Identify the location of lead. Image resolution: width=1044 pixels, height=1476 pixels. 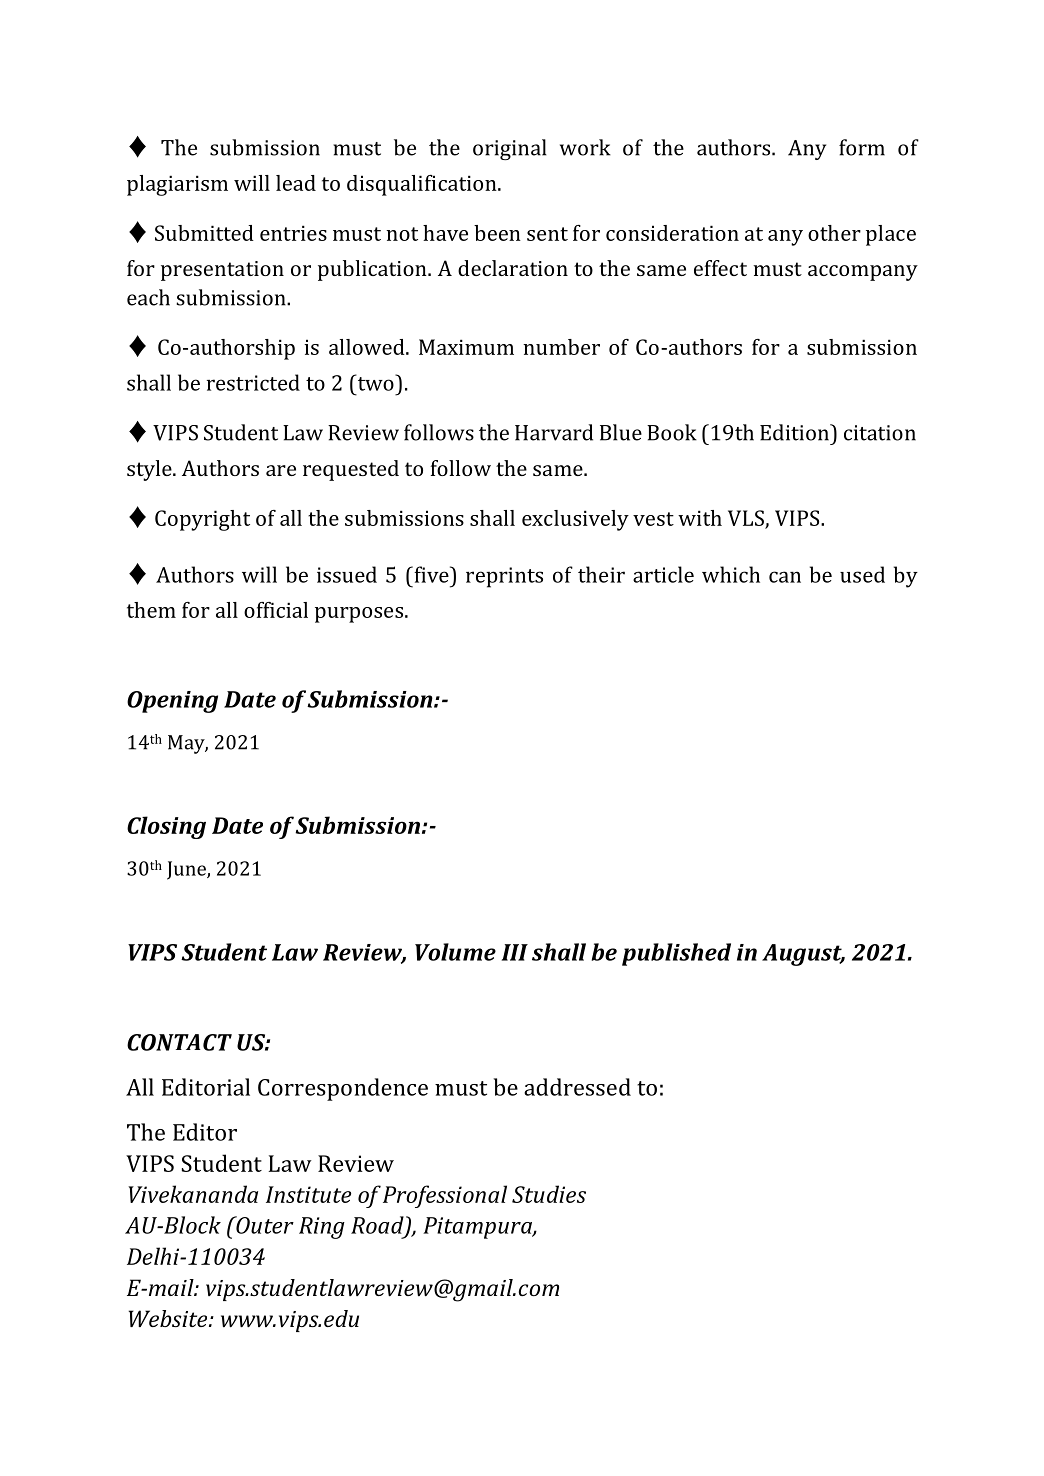
(296, 183).
